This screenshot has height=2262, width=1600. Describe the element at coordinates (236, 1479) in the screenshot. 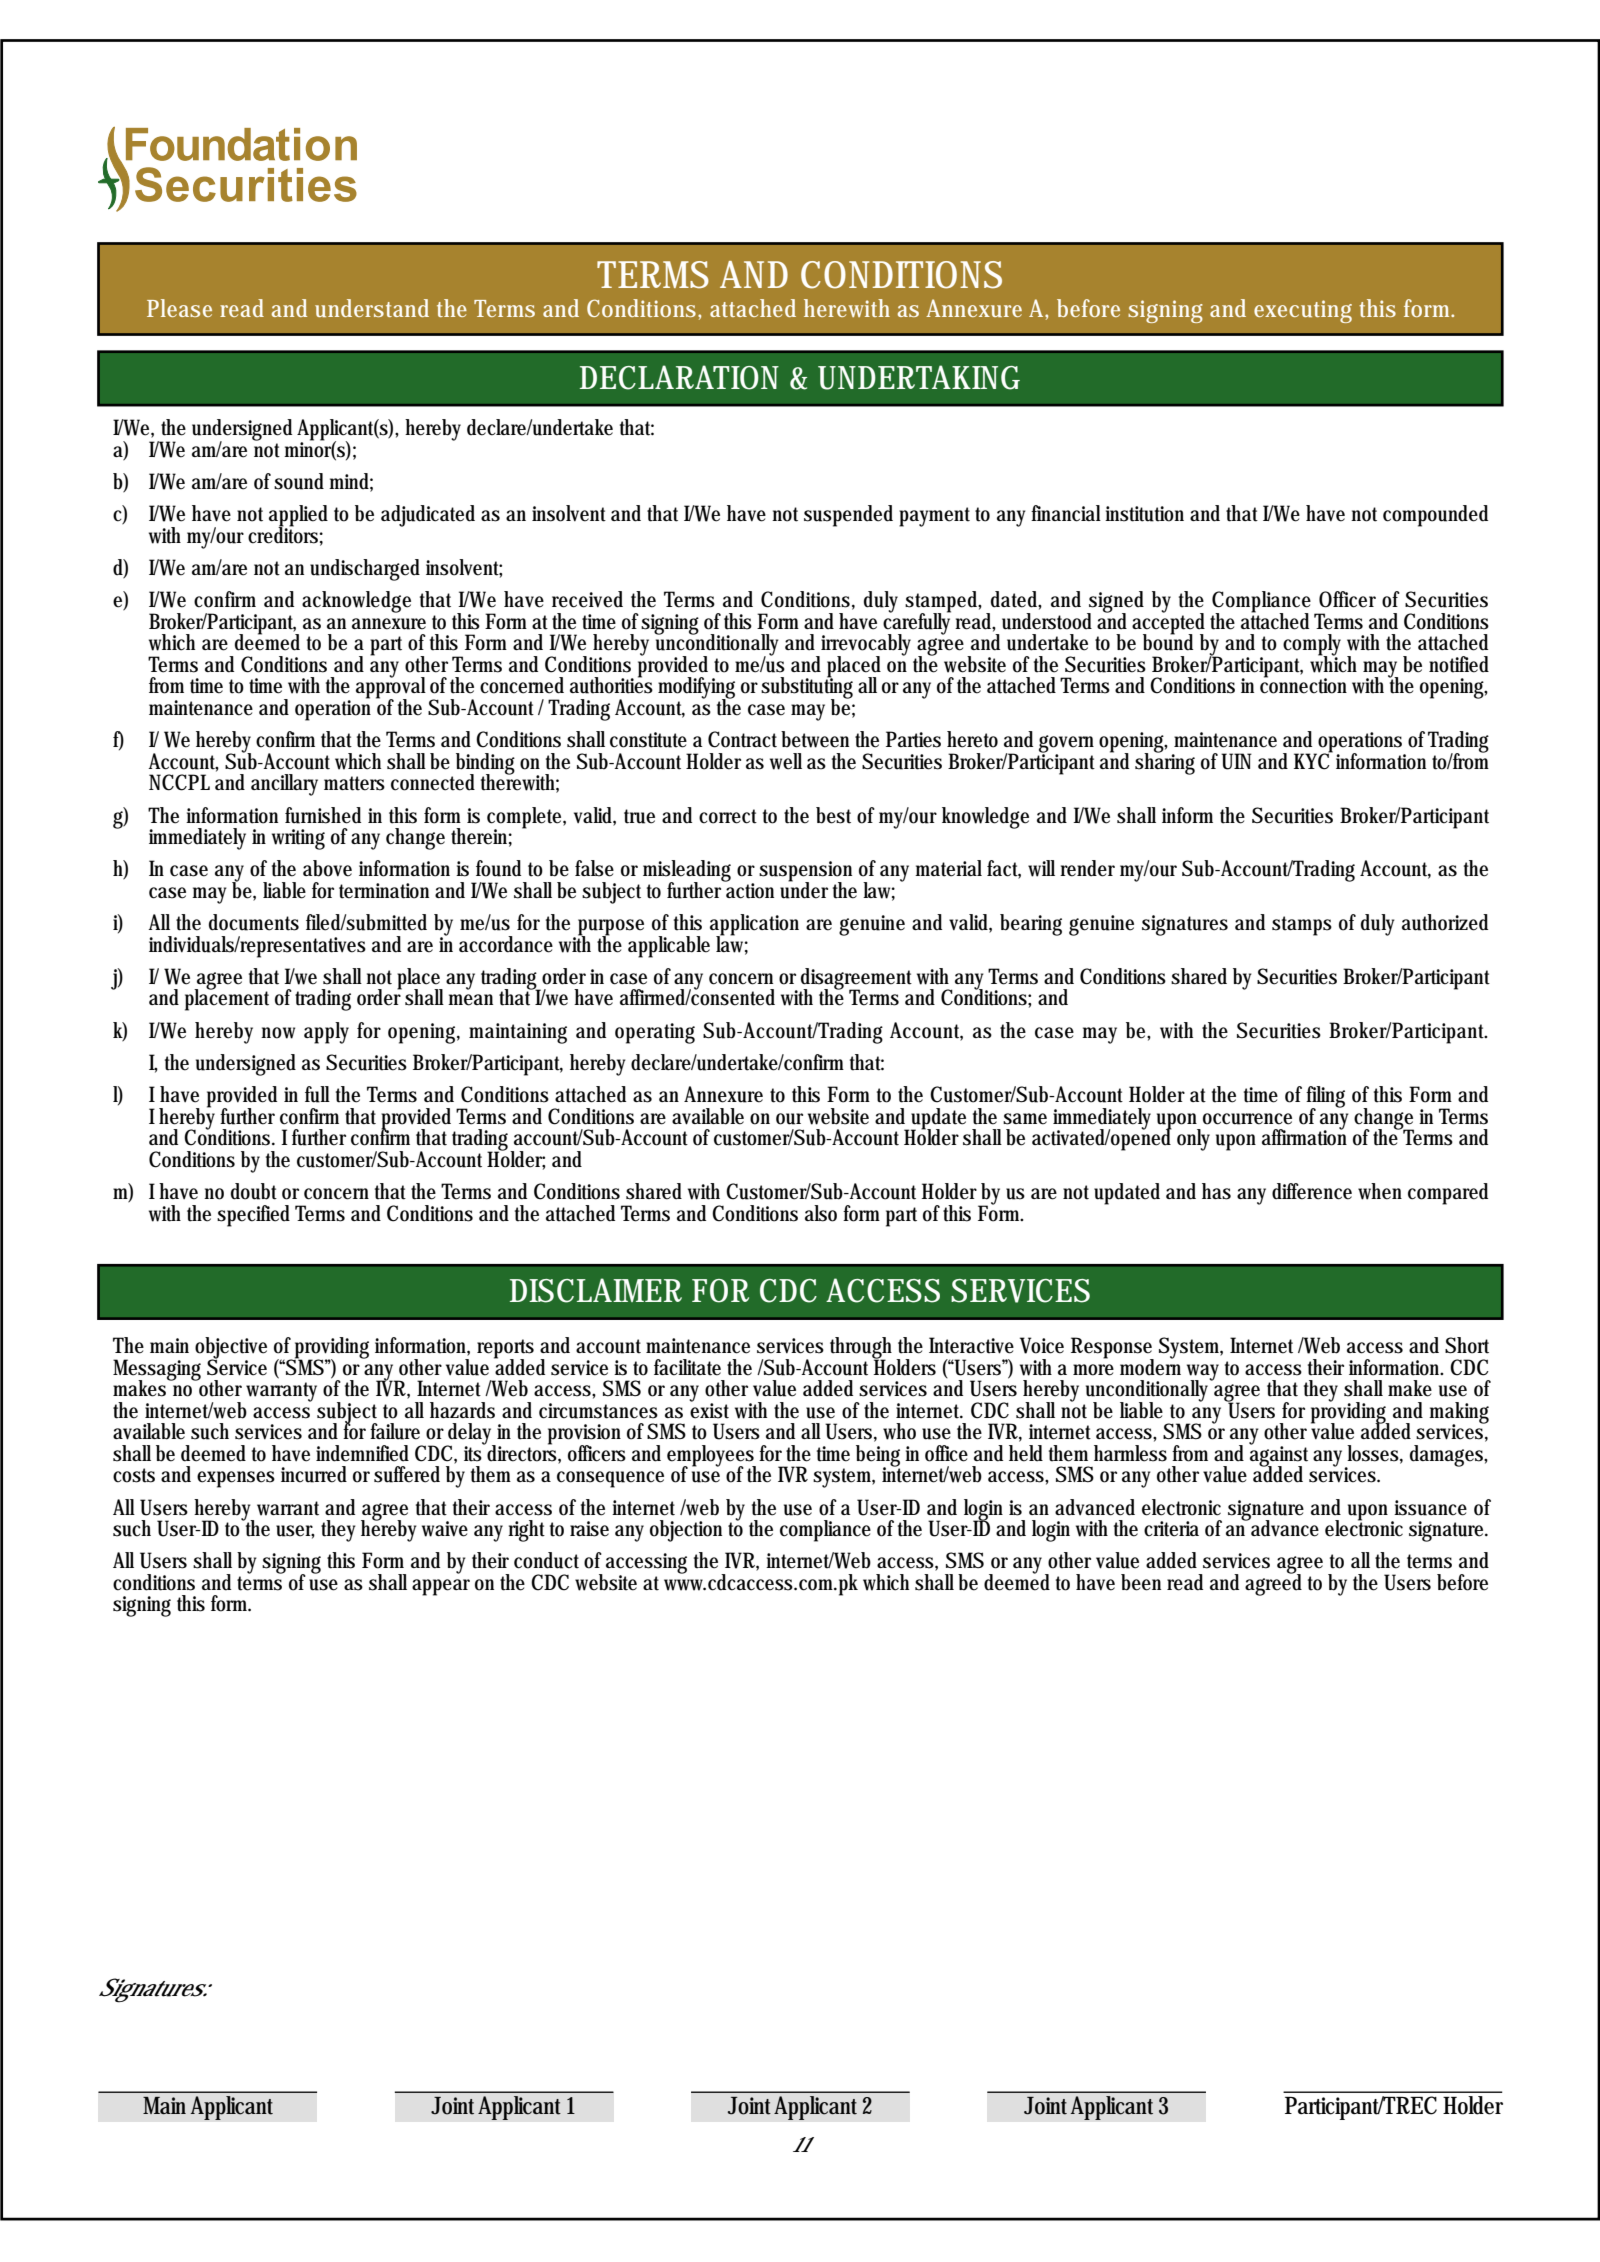

I see `expenses` at that location.
